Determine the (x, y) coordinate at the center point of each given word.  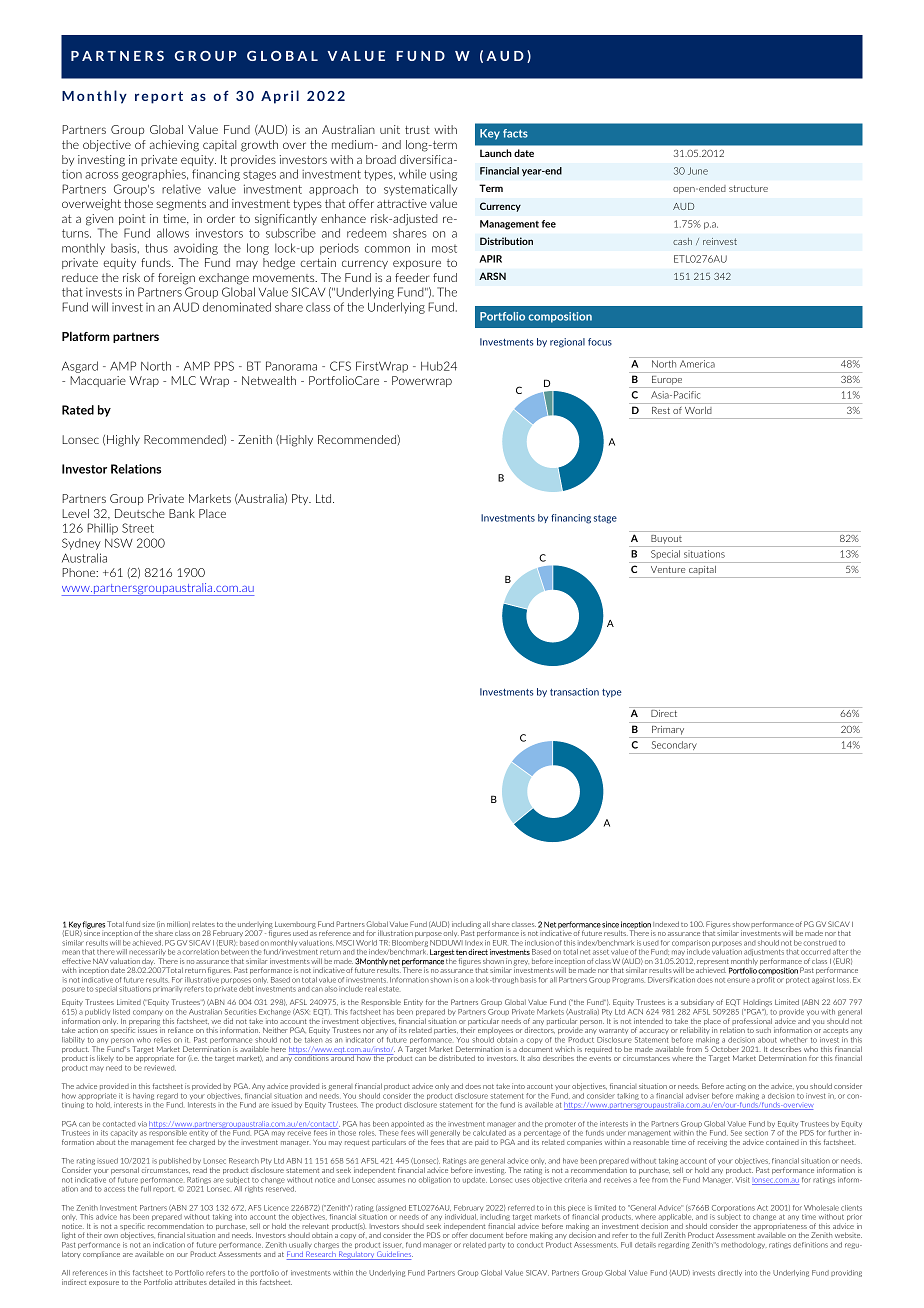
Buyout (666, 541)
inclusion (539, 943)
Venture (668, 569)
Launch (496, 153)
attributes (191, 1282)
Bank (182, 513)
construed (820, 943)
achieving (174, 146)
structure (748, 188)
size (149, 924)
